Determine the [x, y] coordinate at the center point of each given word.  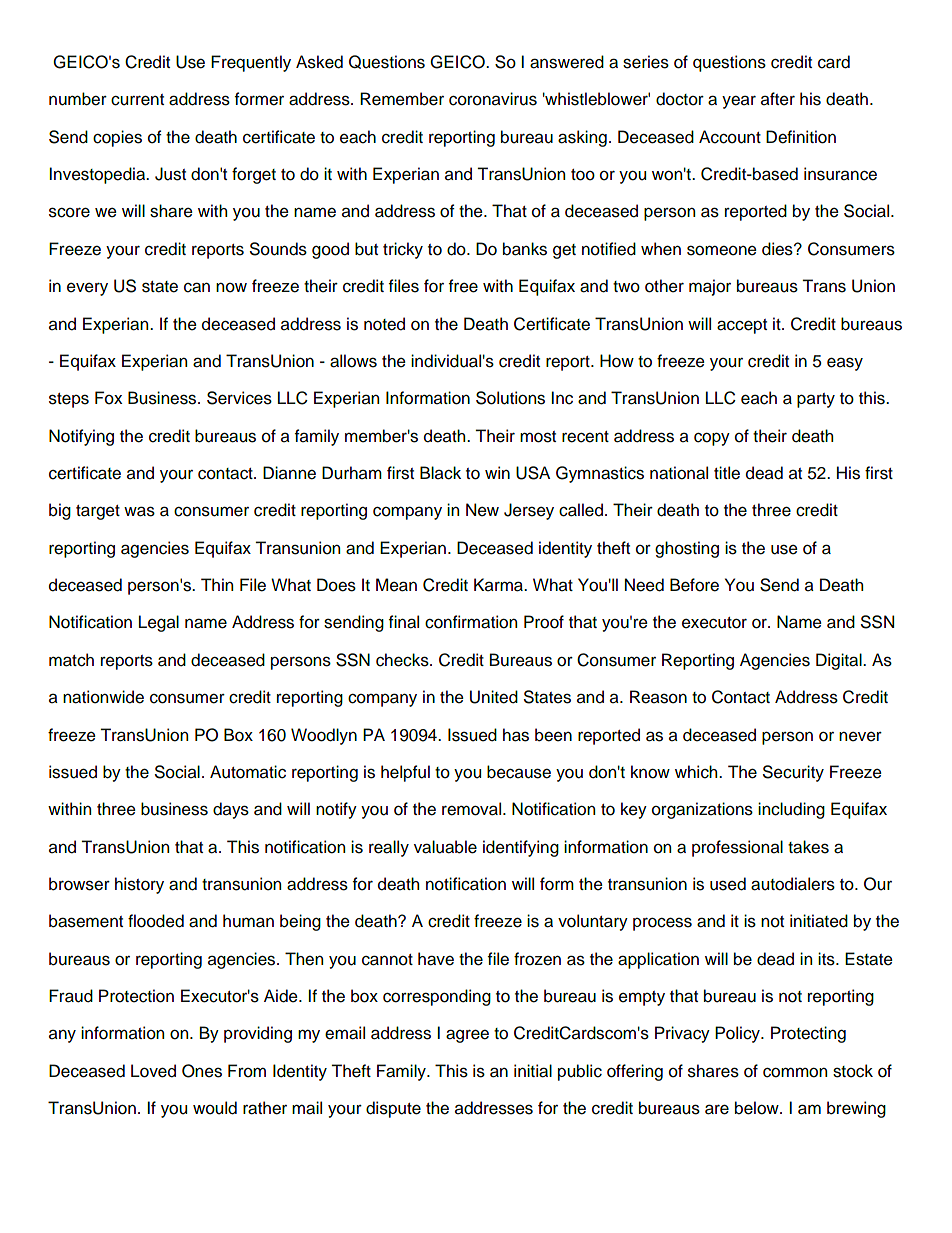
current [137, 100]
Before [694, 585]
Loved [153, 1071]
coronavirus [493, 99]
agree [467, 1036]
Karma [499, 585]
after [778, 99]
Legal [159, 623]
